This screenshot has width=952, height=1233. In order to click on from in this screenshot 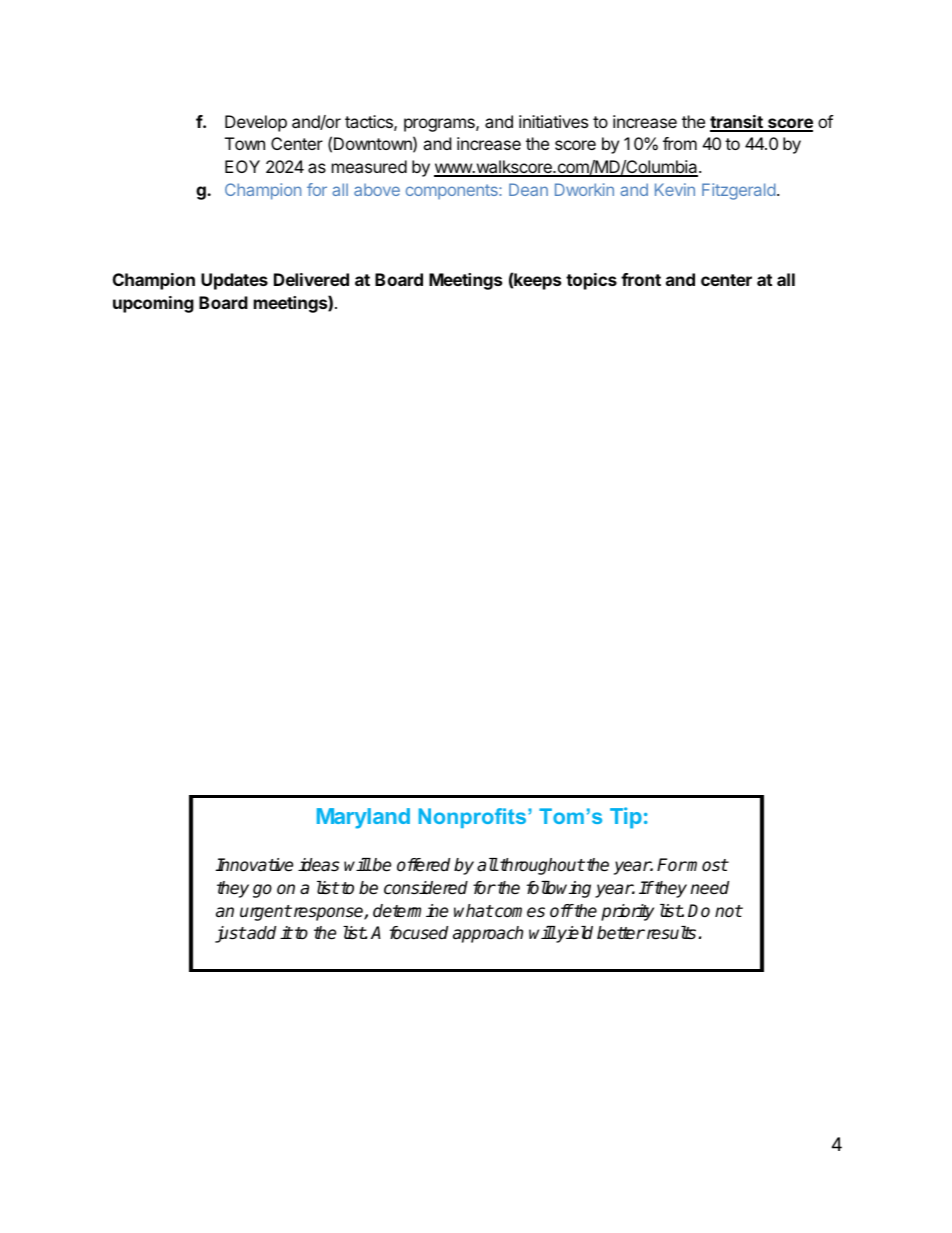, I will do `click(680, 143)`.
